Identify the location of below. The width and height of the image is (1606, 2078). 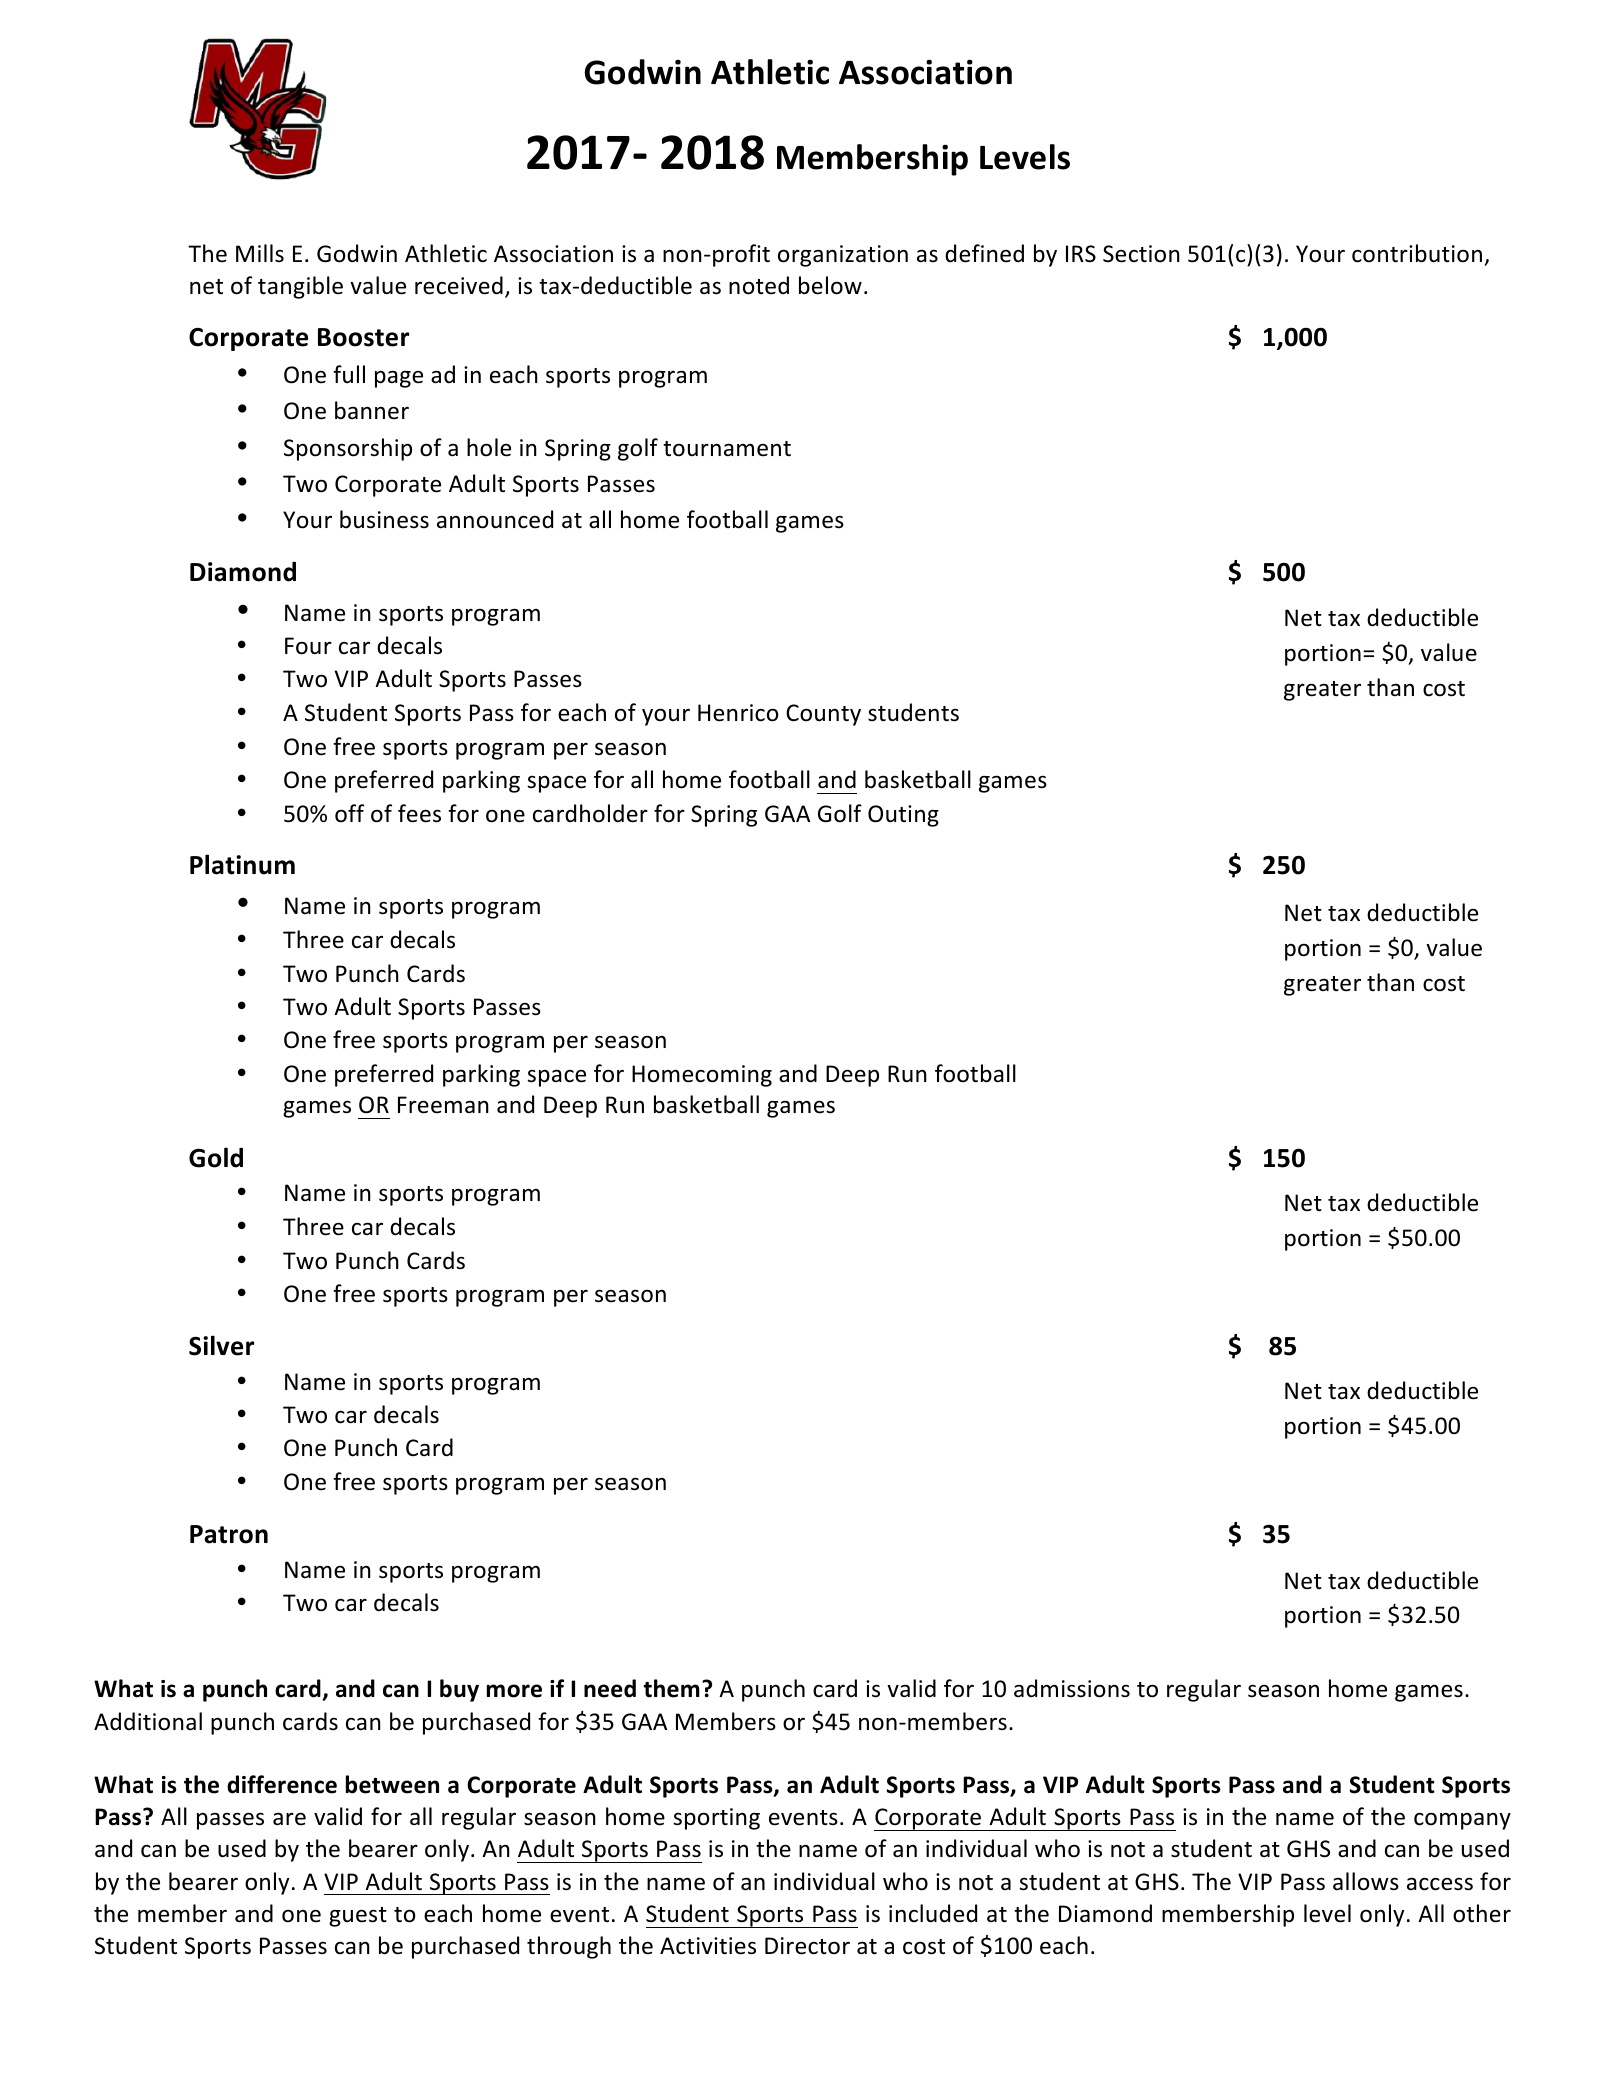
(830, 285).
